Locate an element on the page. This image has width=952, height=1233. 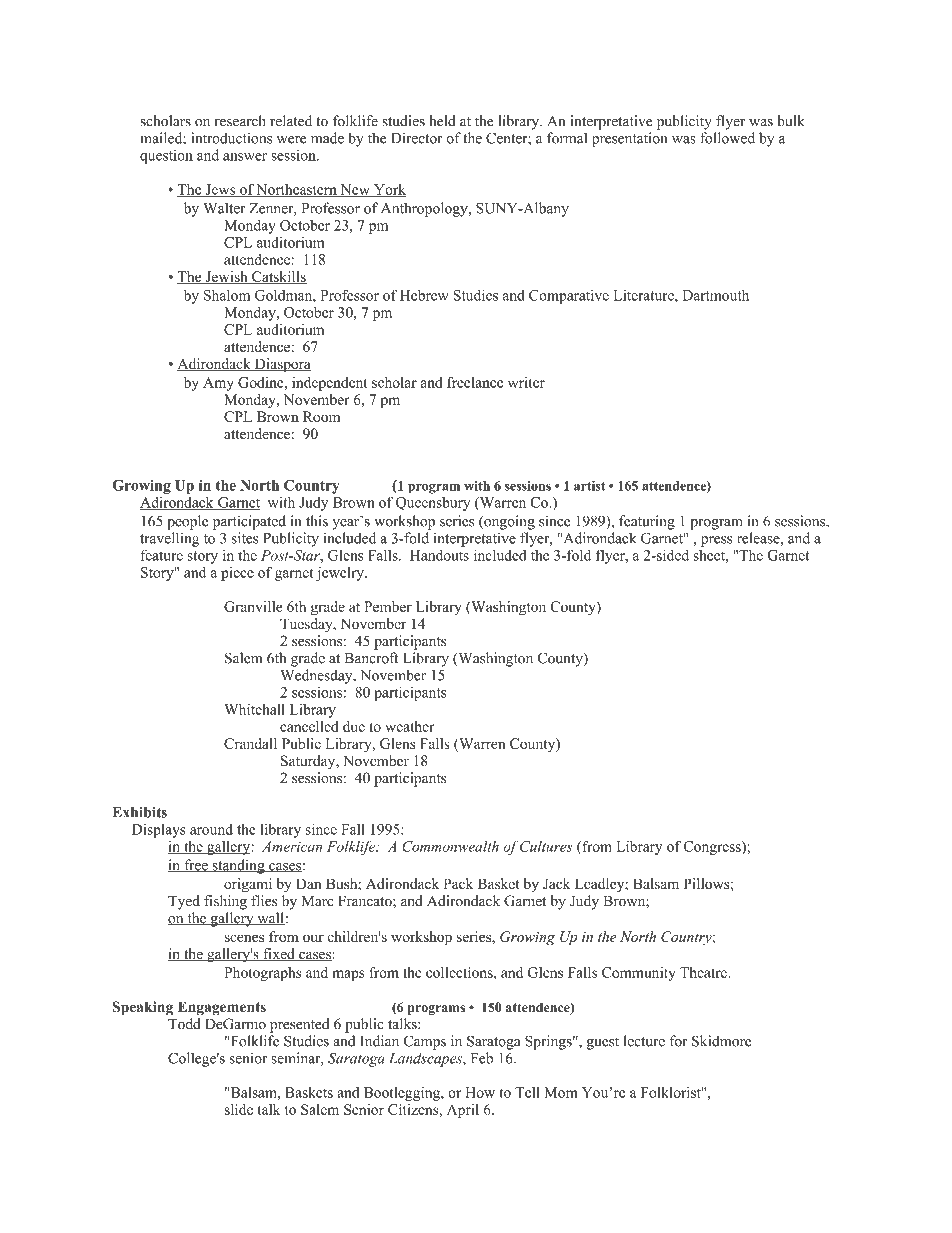
Granville is located at coordinates (253, 606).
